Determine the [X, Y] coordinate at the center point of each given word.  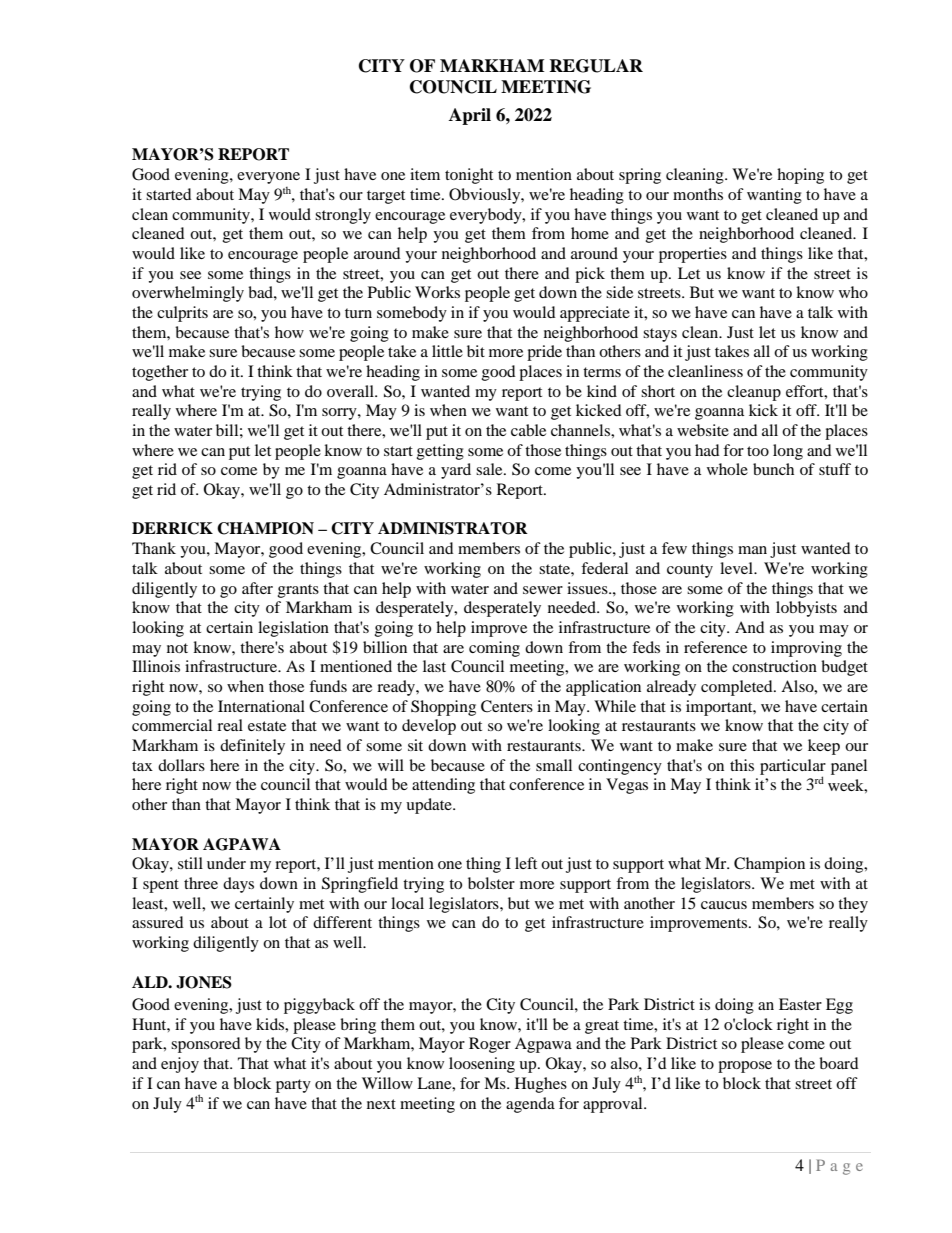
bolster [491, 883]
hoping [800, 176]
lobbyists [806, 609]
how [289, 332]
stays [660, 335]
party [293, 1086]
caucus [724, 905]
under [226, 863]
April [470, 116]
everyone [268, 178]
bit [476, 351]
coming [494, 649]
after [257, 588]
